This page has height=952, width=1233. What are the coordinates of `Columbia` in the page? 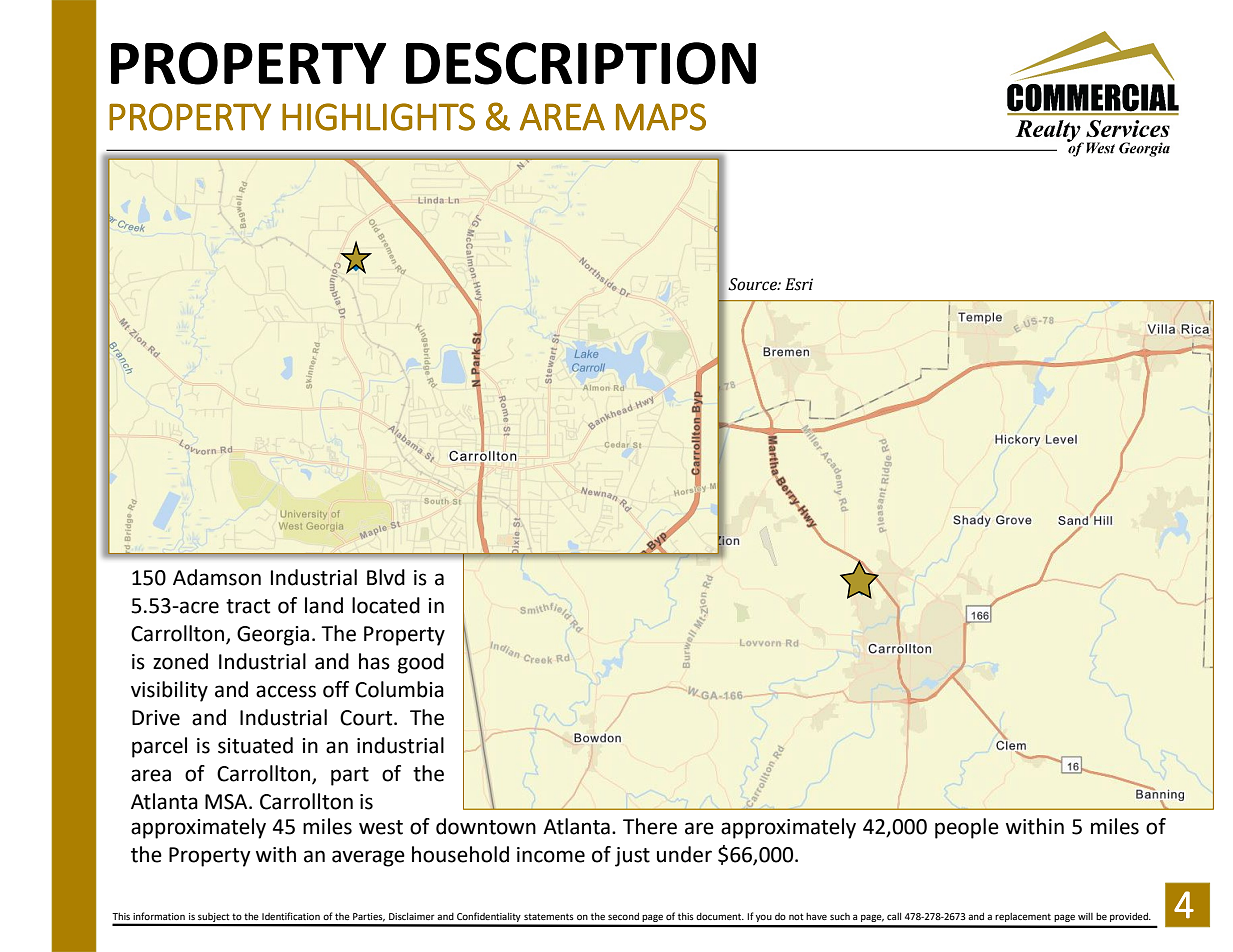 It's located at (399, 689).
